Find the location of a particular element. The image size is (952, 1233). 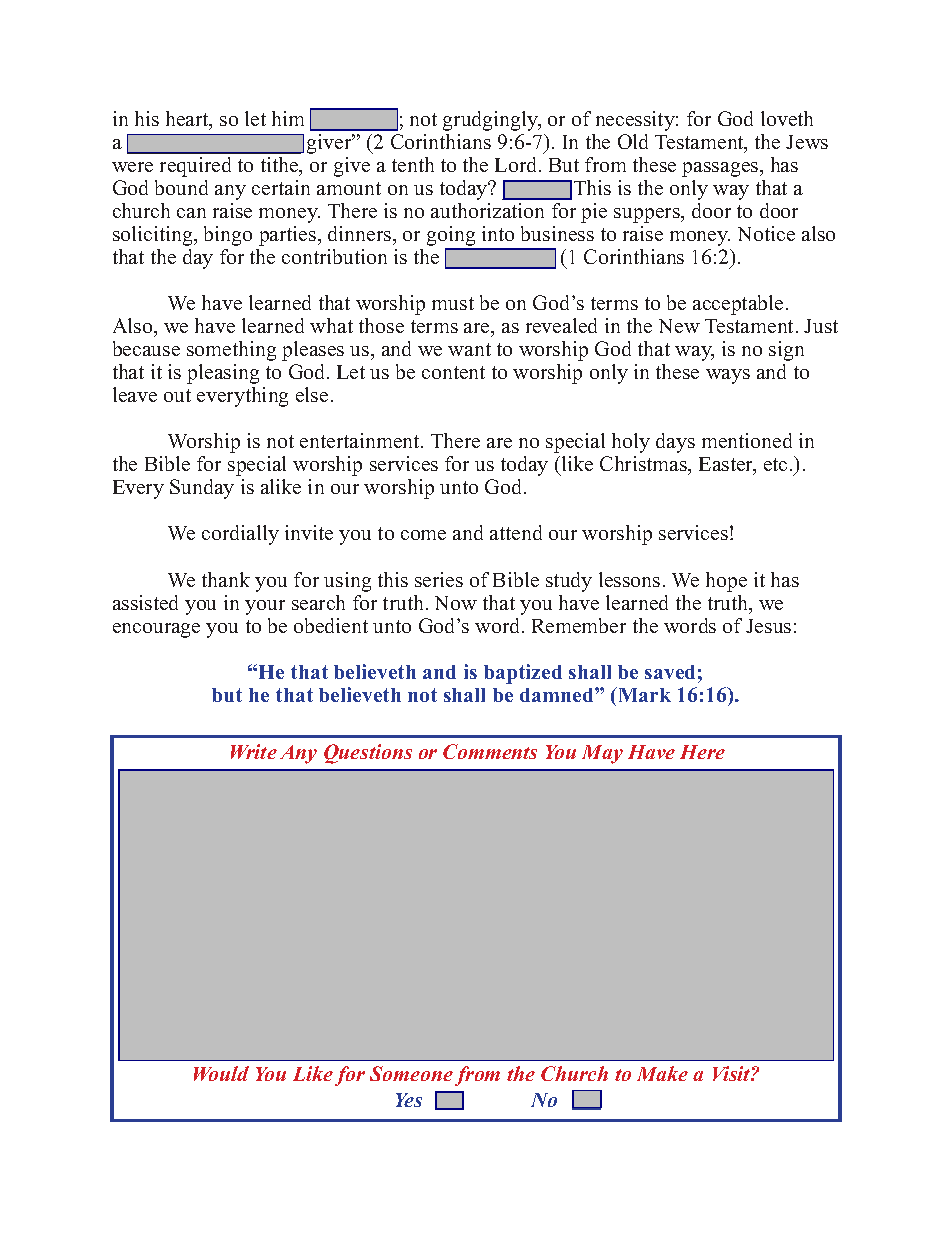

Make is located at coordinates (662, 1073).
